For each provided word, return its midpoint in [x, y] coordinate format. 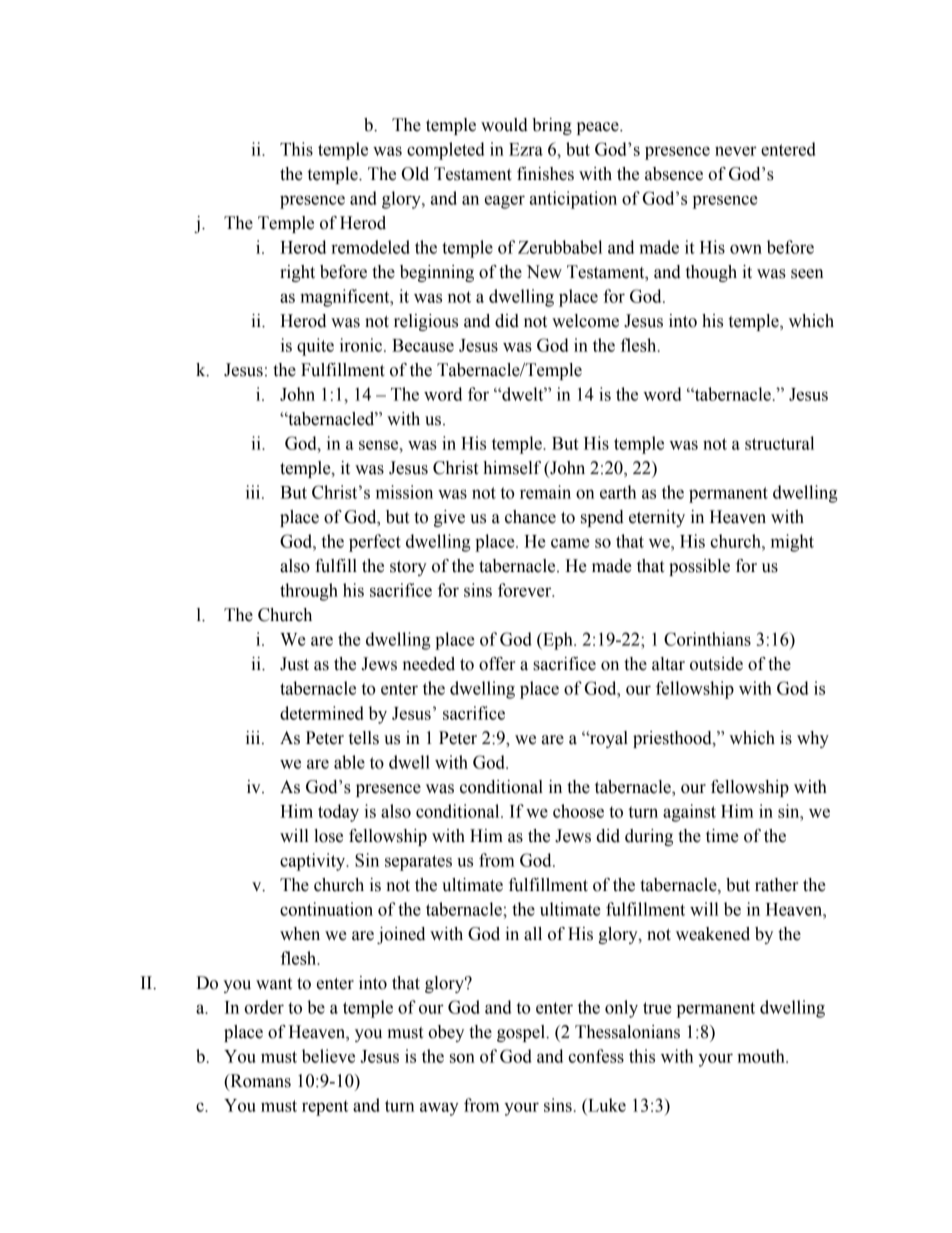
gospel [522, 1033]
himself [512, 468]
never [736, 151]
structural [779, 443]
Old [415, 174]
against [689, 813]
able [349, 762]
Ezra [526, 149]
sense [380, 445]
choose [578, 811]
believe [328, 1056]
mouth [762, 1056]
